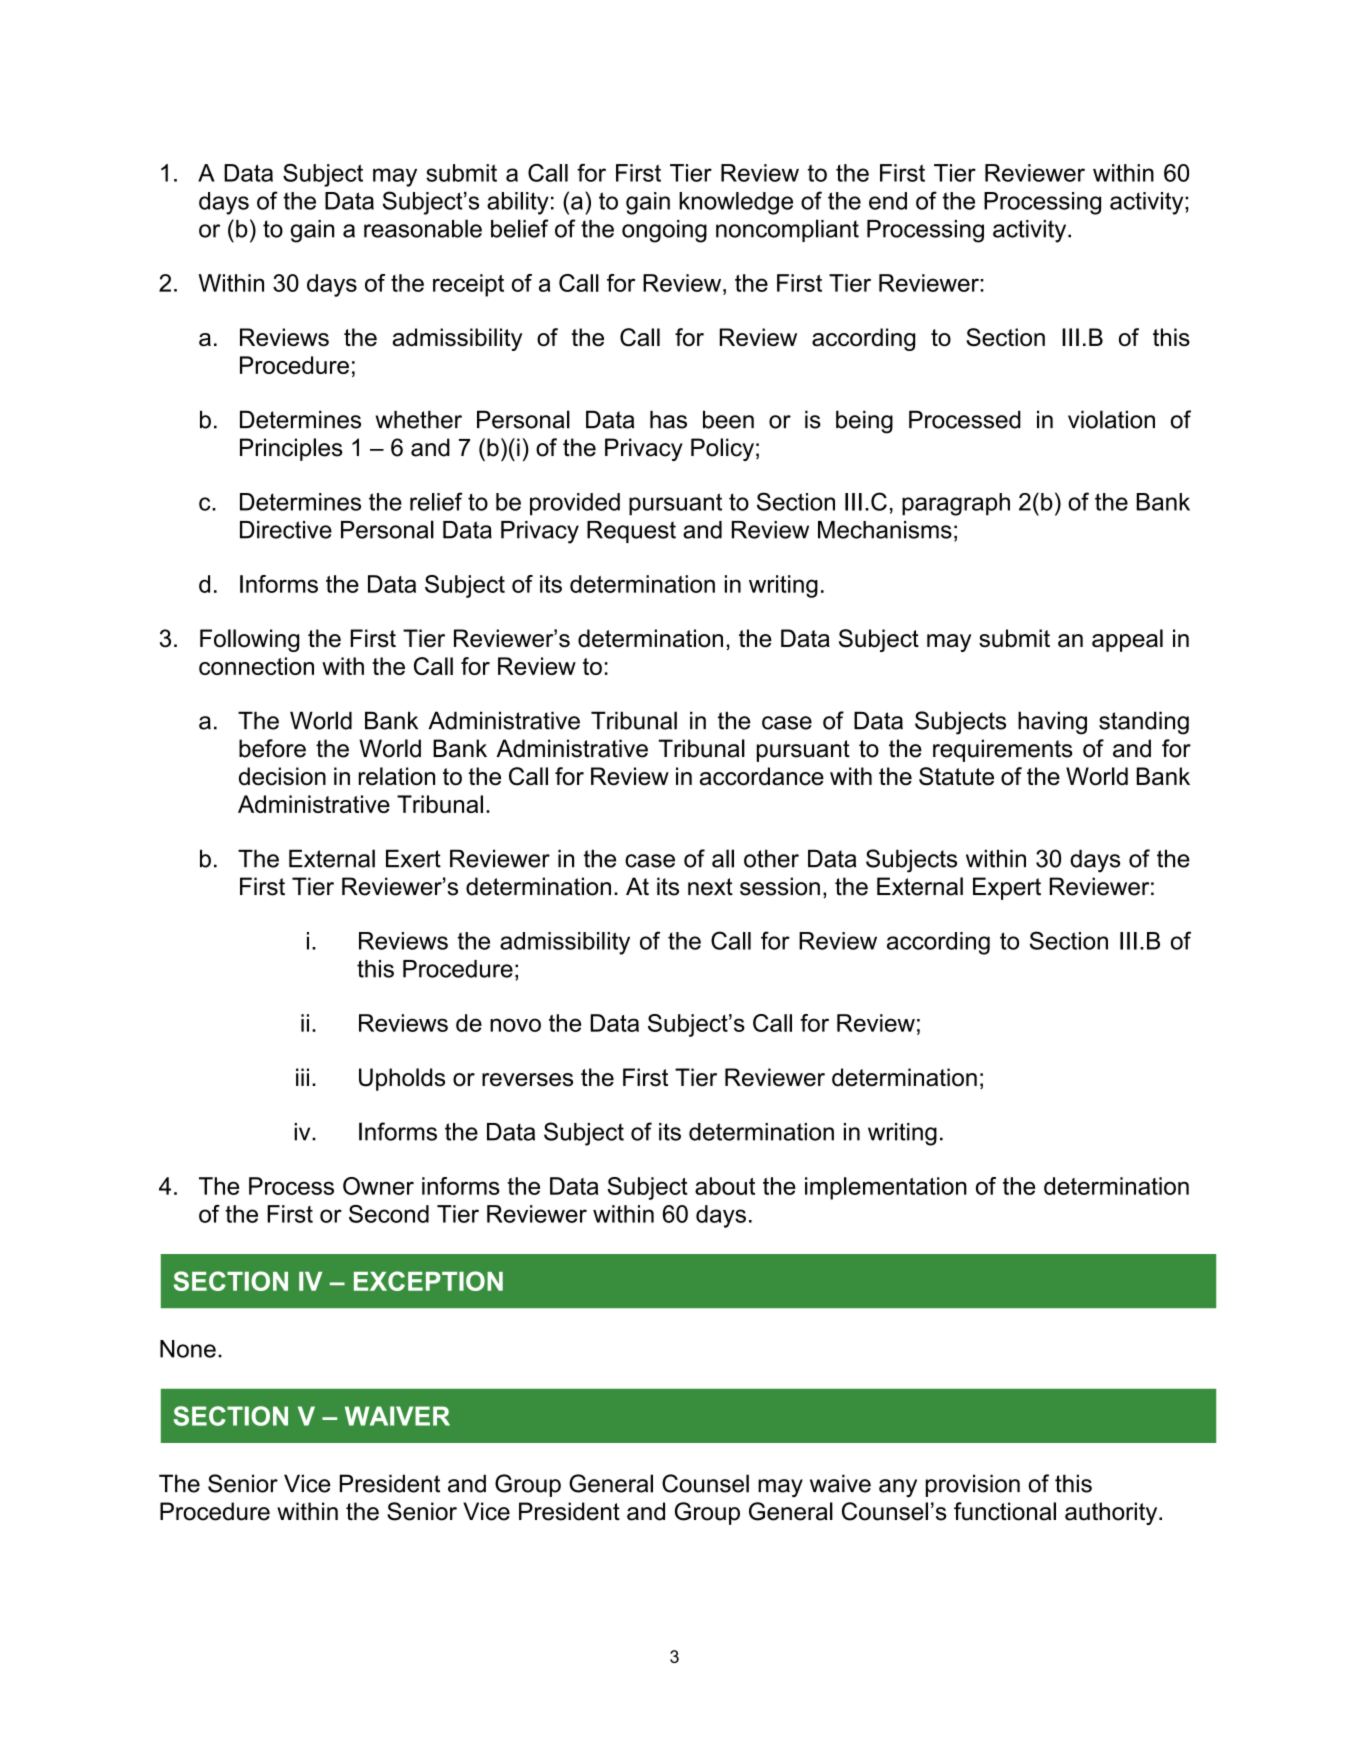 The image size is (1349, 1746). I want to click on Expert, so click(1007, 888).
